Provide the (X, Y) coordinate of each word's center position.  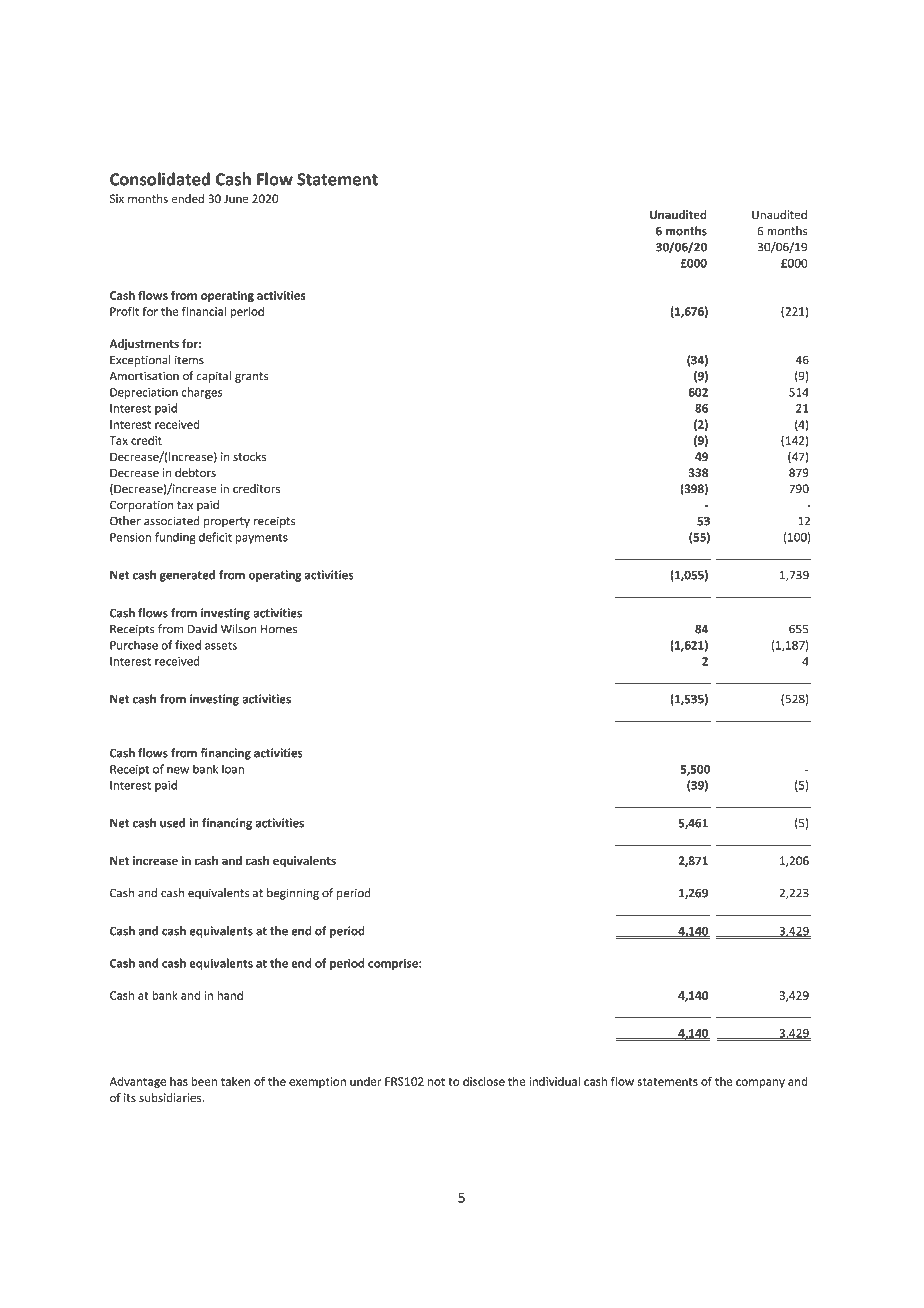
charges (201, 393)
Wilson (239, 629)
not (436, 1082)
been (204, 1081)
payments (262, 539)
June (236, 198)
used (172, 823)
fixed (188, 645)
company (760, 1083)
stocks (249, 456)
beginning (293, 894)
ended (187, 198)
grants (251, 377)
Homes (279, 629)
